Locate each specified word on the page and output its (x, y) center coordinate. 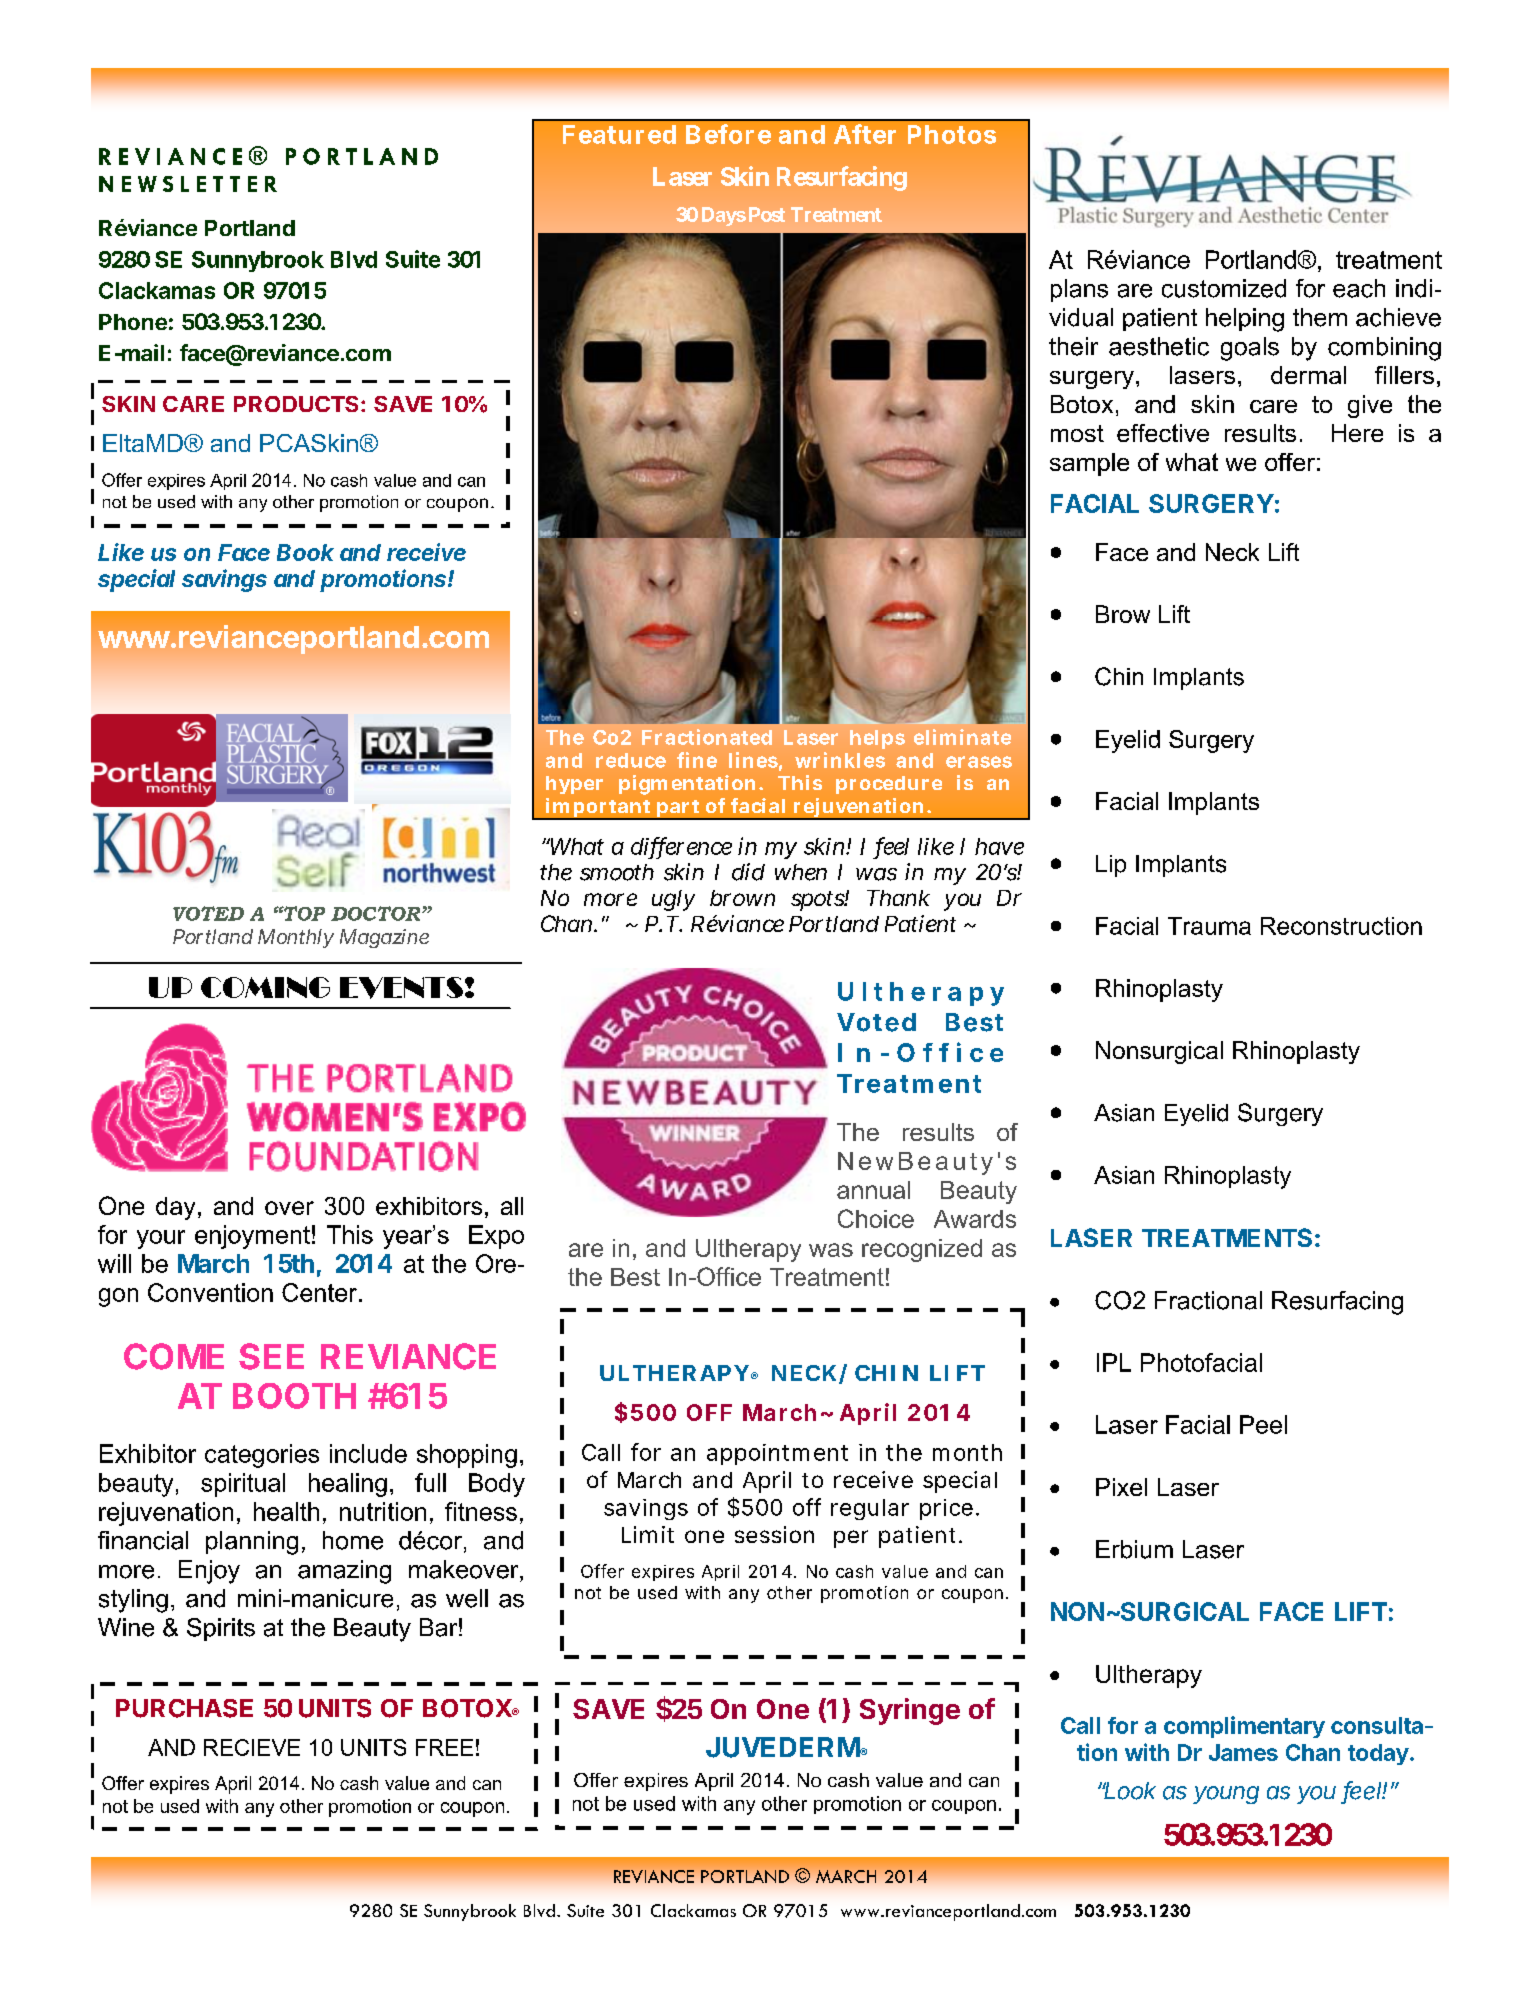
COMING (265, 987)
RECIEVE (252, 1747)
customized (1224, 288)
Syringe (910, 1711)
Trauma (1209, 926)
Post (767, 214)
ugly (673, 900)
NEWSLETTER (188, 184)
